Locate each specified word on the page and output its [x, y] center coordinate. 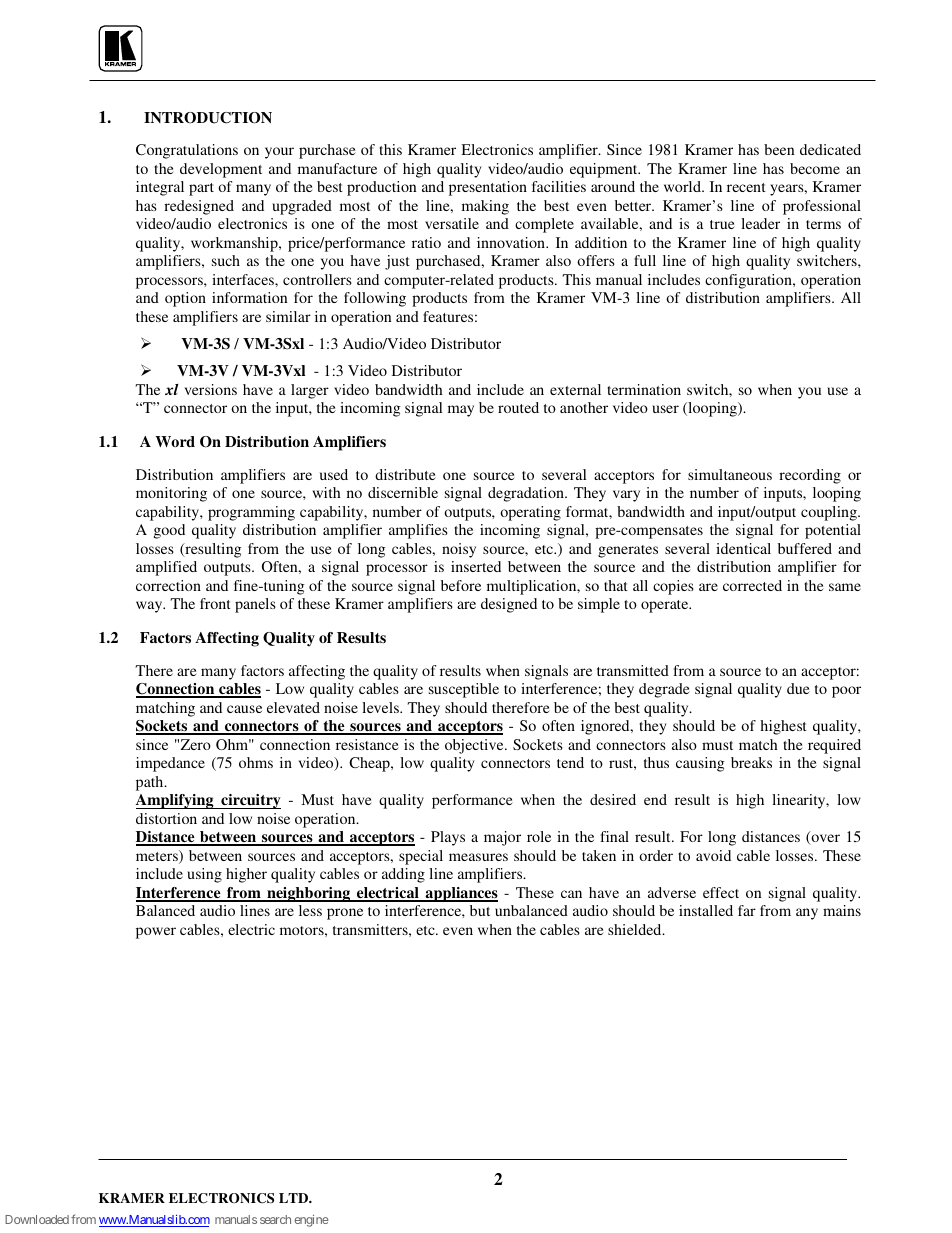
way [150, 607]
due [798, 688]
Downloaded [37, 1219]
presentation [488, 188]
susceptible [464, 690]
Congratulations [187, 151]
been [779, 149]
